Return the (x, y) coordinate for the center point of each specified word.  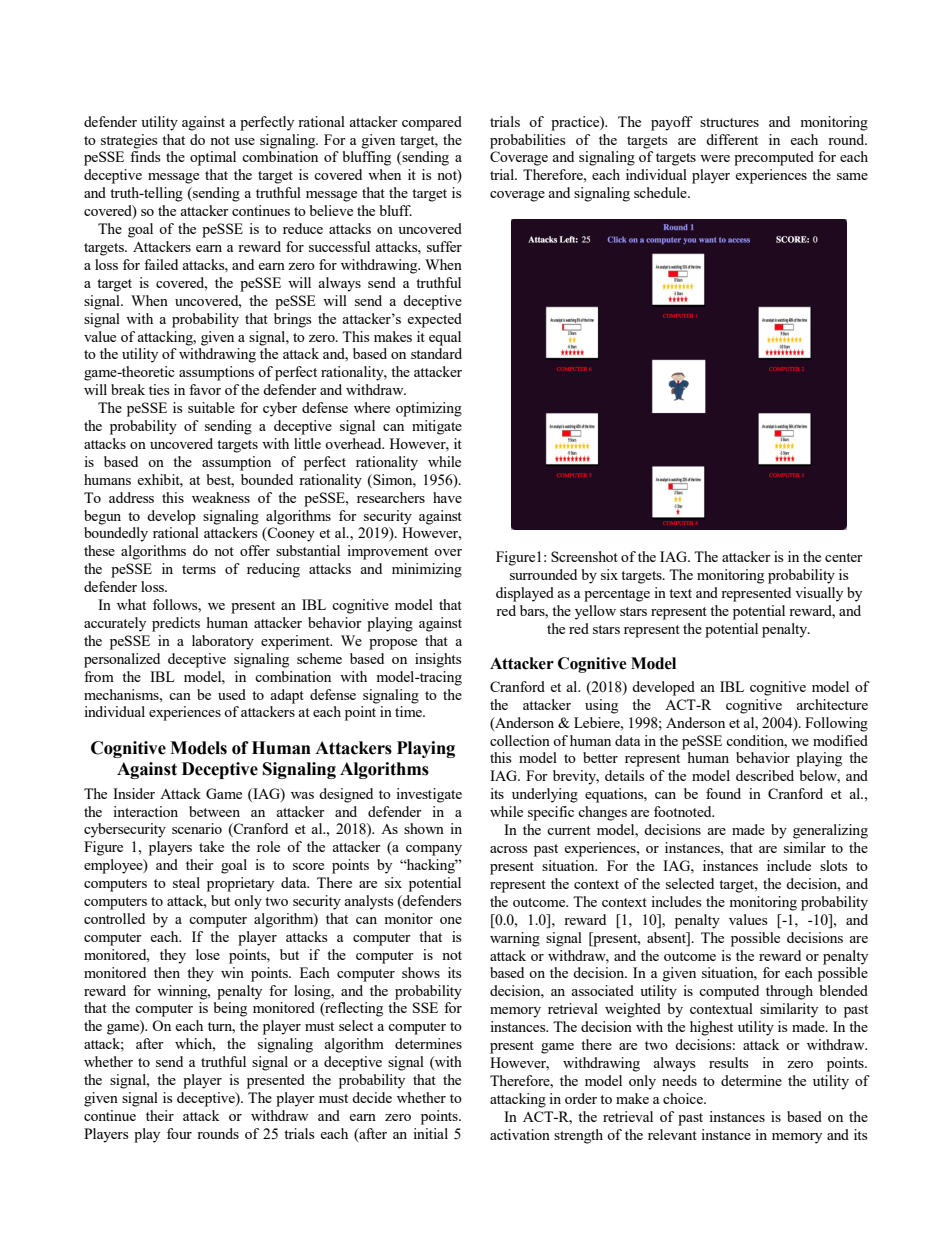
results (728, 1062)
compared (432, 123)
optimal (213, 158)
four (179, 1133)
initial (430, 1133)
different (732, 139)
